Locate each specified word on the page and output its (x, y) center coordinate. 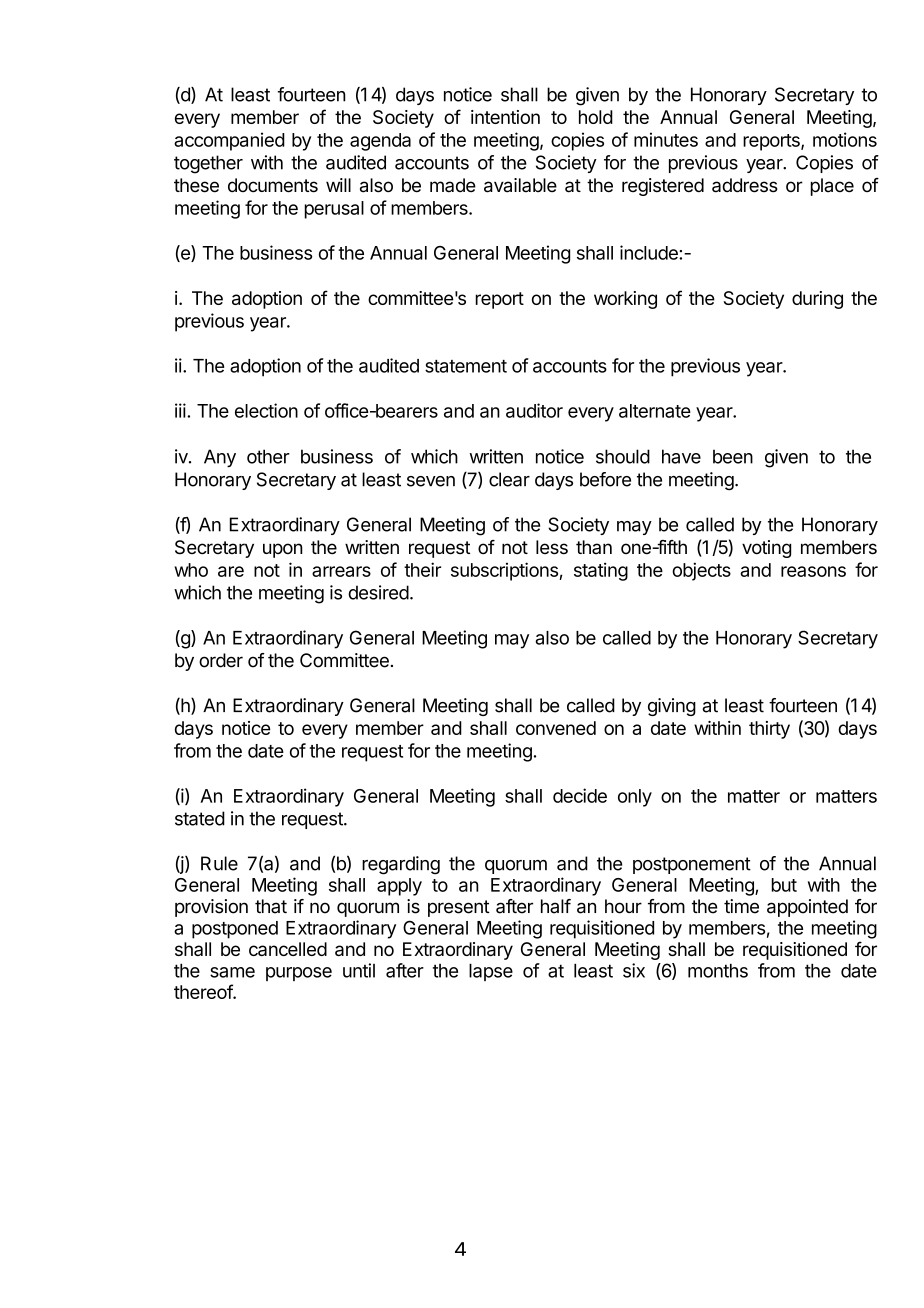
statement (466, 366)
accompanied (229, 141)
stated (200, 818)
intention (505, 117)
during (817, 300)
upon (283, 550)
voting (766, 549)
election (266, 410)
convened (556, 728)
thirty (769, 730)
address (745, 185)
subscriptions (505, 571)
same (232, 972)
